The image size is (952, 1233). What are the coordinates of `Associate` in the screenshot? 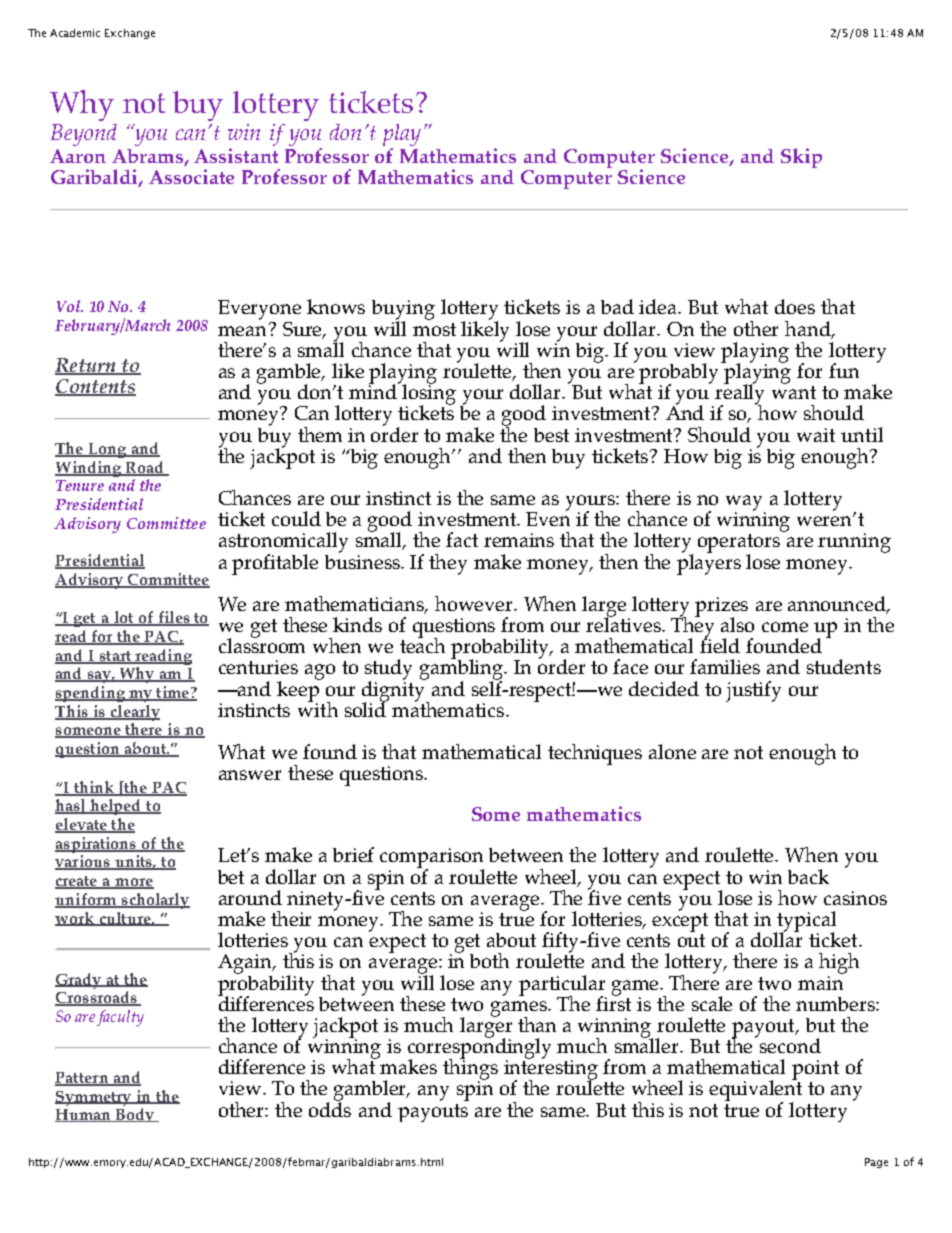 It's located at (191, 176).
